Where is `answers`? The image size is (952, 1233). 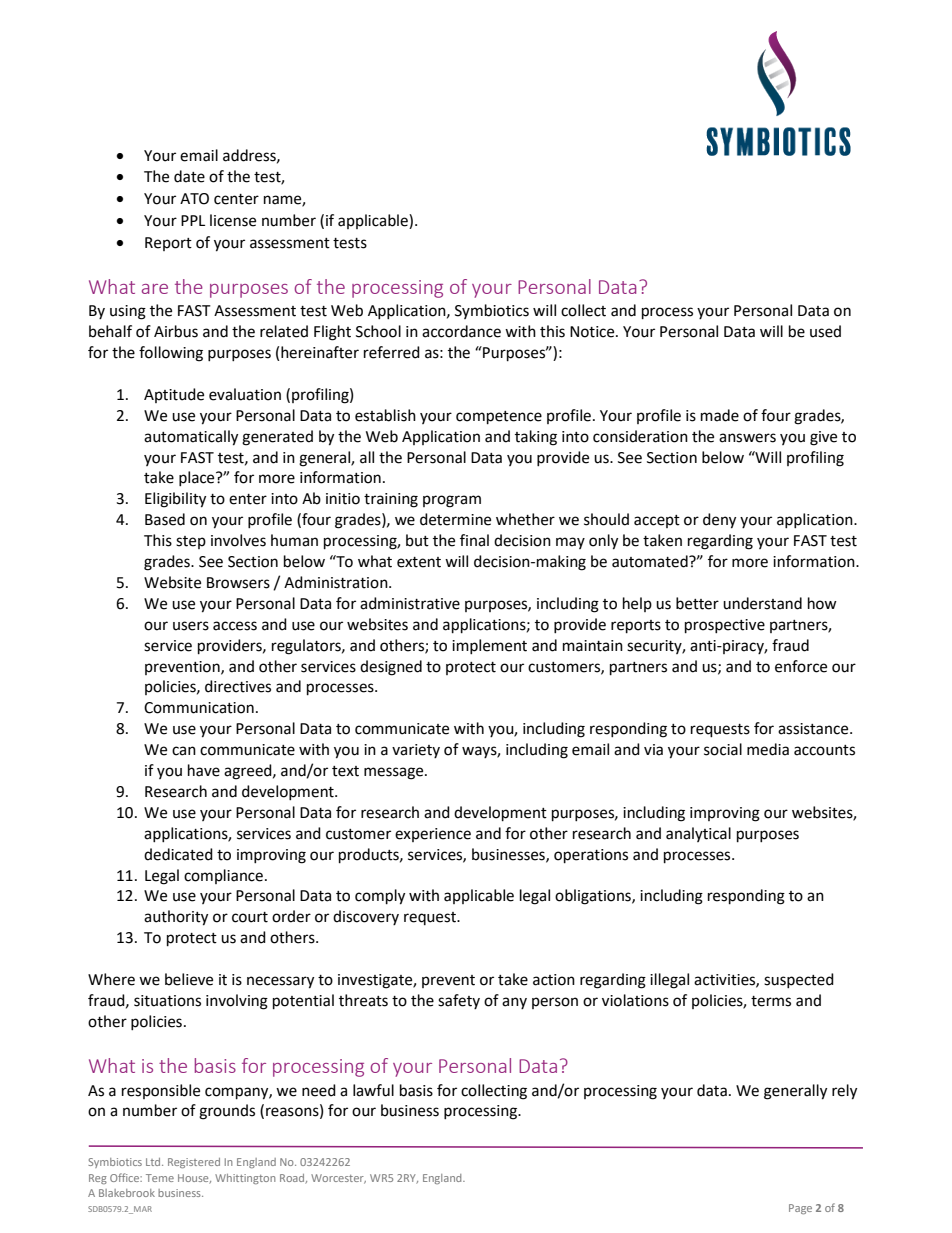
answers is located at coordinates (747, 438).
